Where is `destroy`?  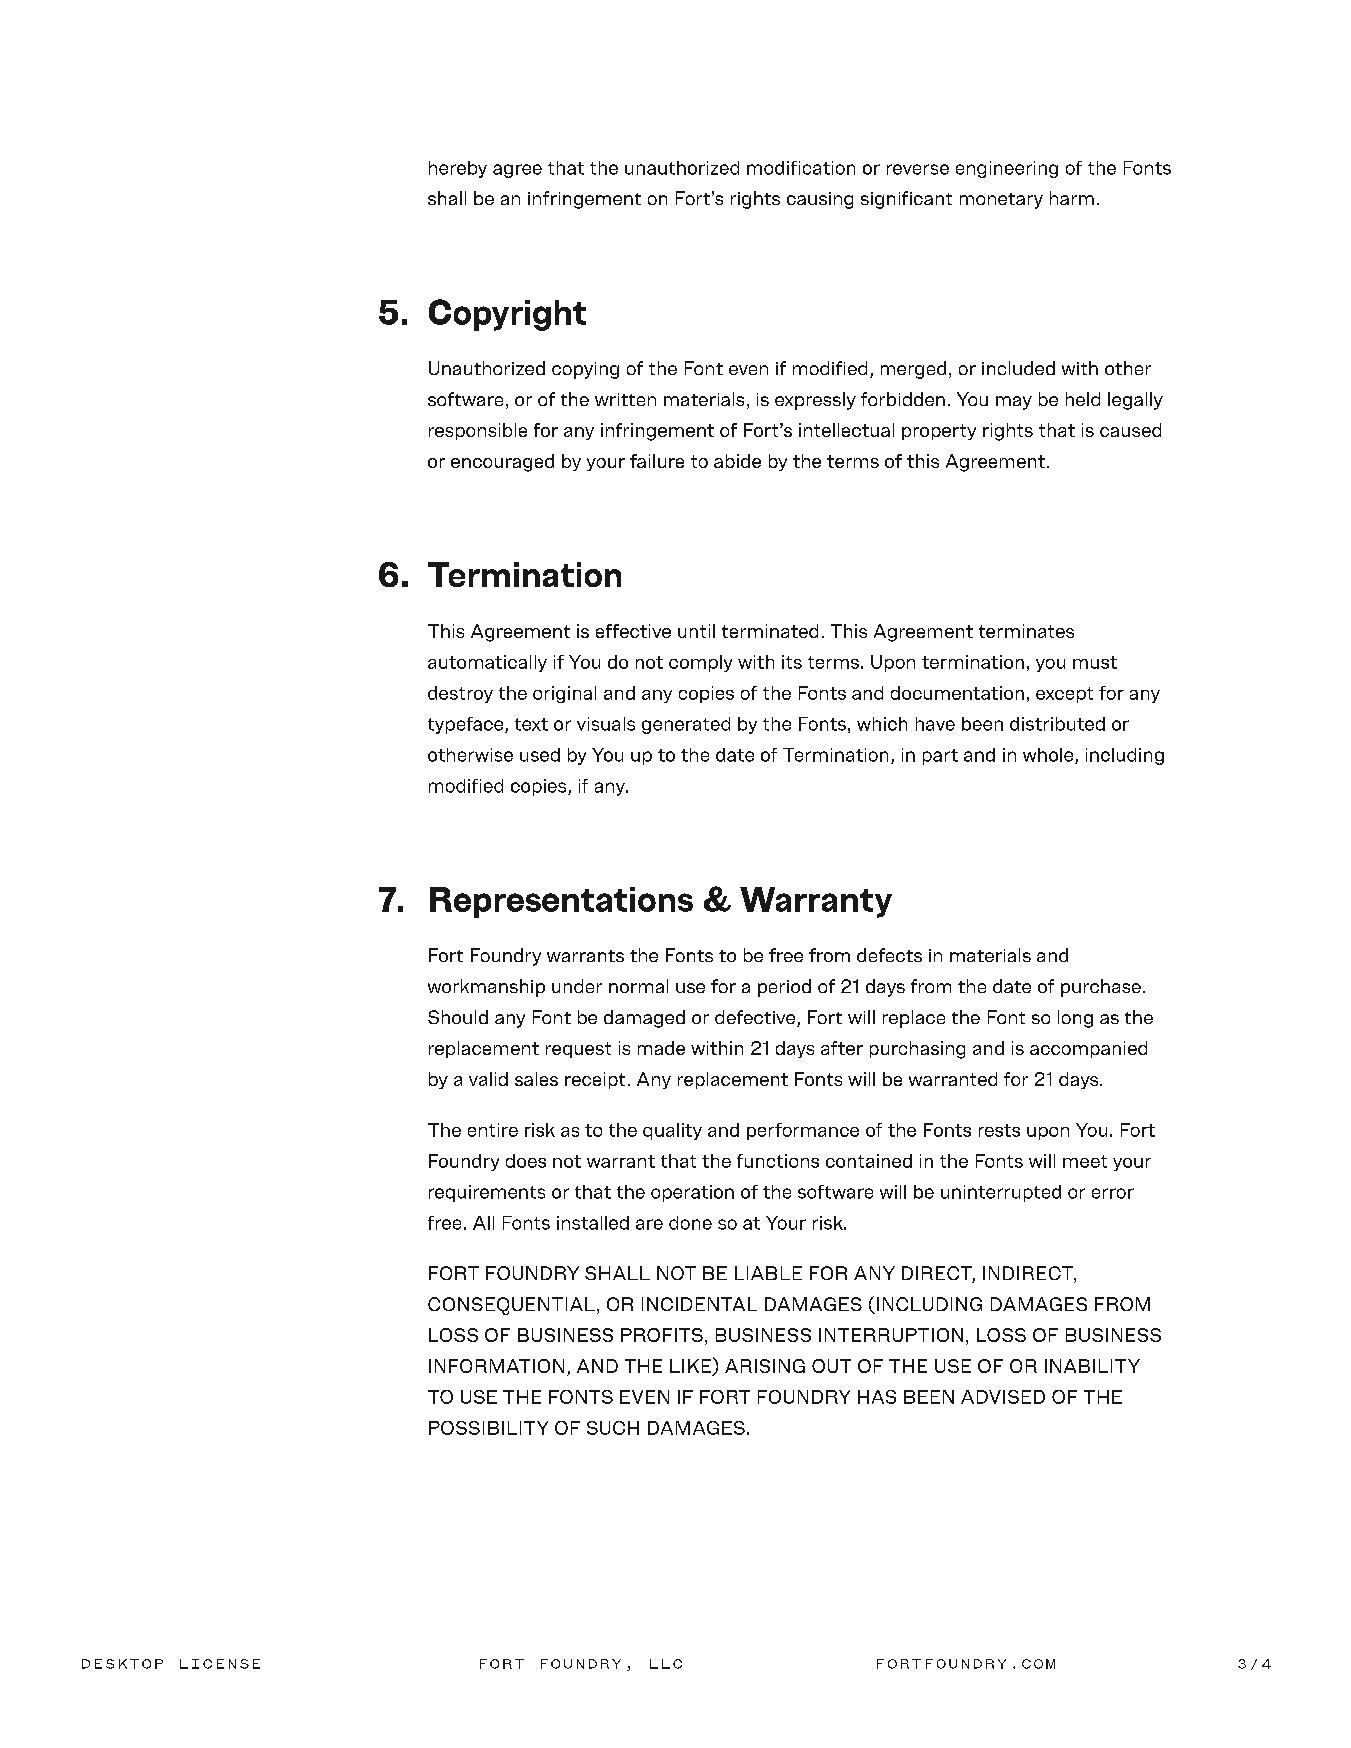 destroy is located at coordinates (460, 694).
